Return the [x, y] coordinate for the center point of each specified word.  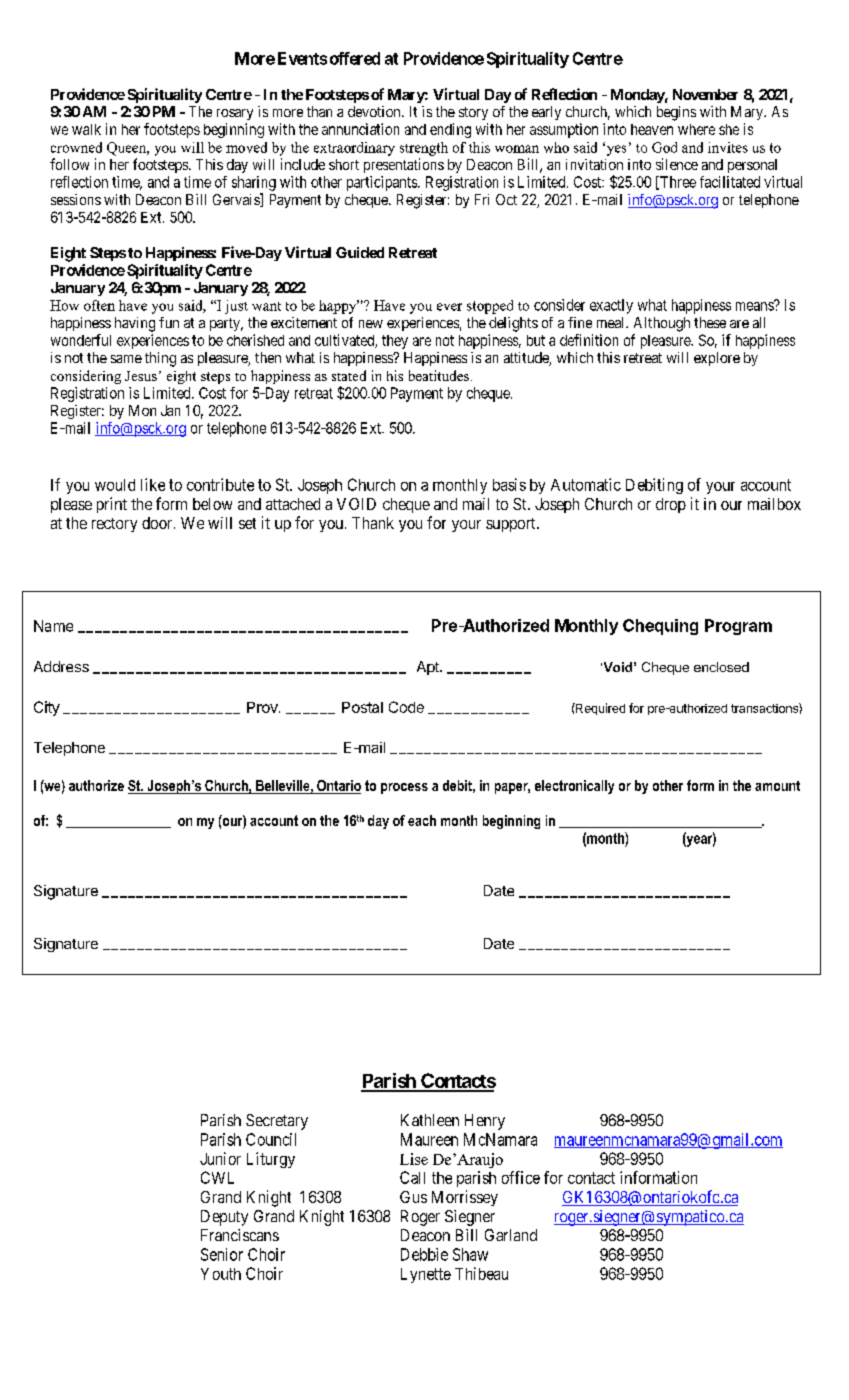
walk [86, 129]
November [705, 94]
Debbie [424, 1254]
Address [61, 666]
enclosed [721, 667]
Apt [429, 668]
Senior [222, 1254]
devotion [375, 111]
